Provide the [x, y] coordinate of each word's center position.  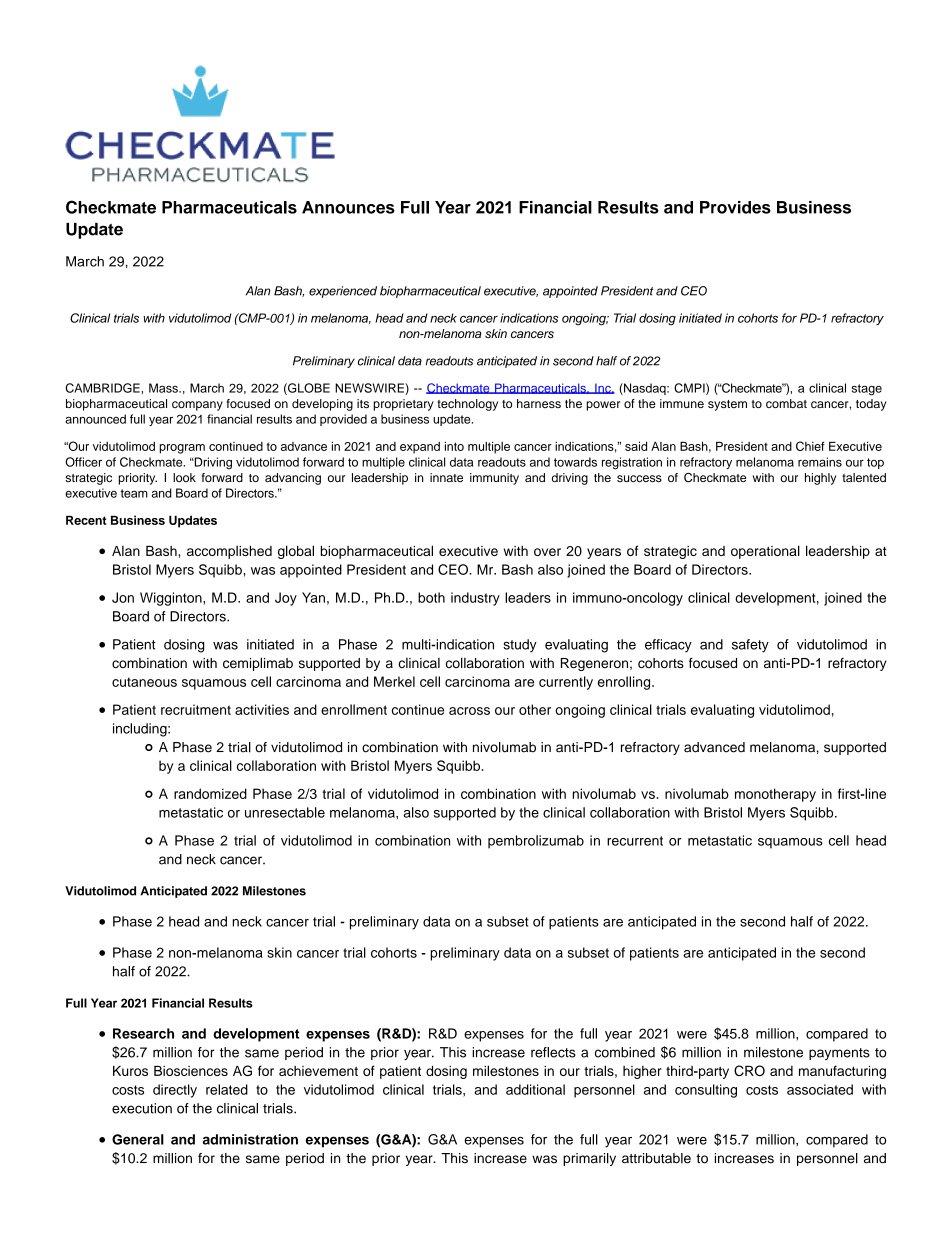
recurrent [635, 841]
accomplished [229, 552]
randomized [210, 793]
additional [535, 1089]
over [547, 552]
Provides [735, 207]
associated [820, 1089]
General [138, 1139]
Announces [348, 207]
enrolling [625, 683]
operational [765, 552]
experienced [343, 292]
